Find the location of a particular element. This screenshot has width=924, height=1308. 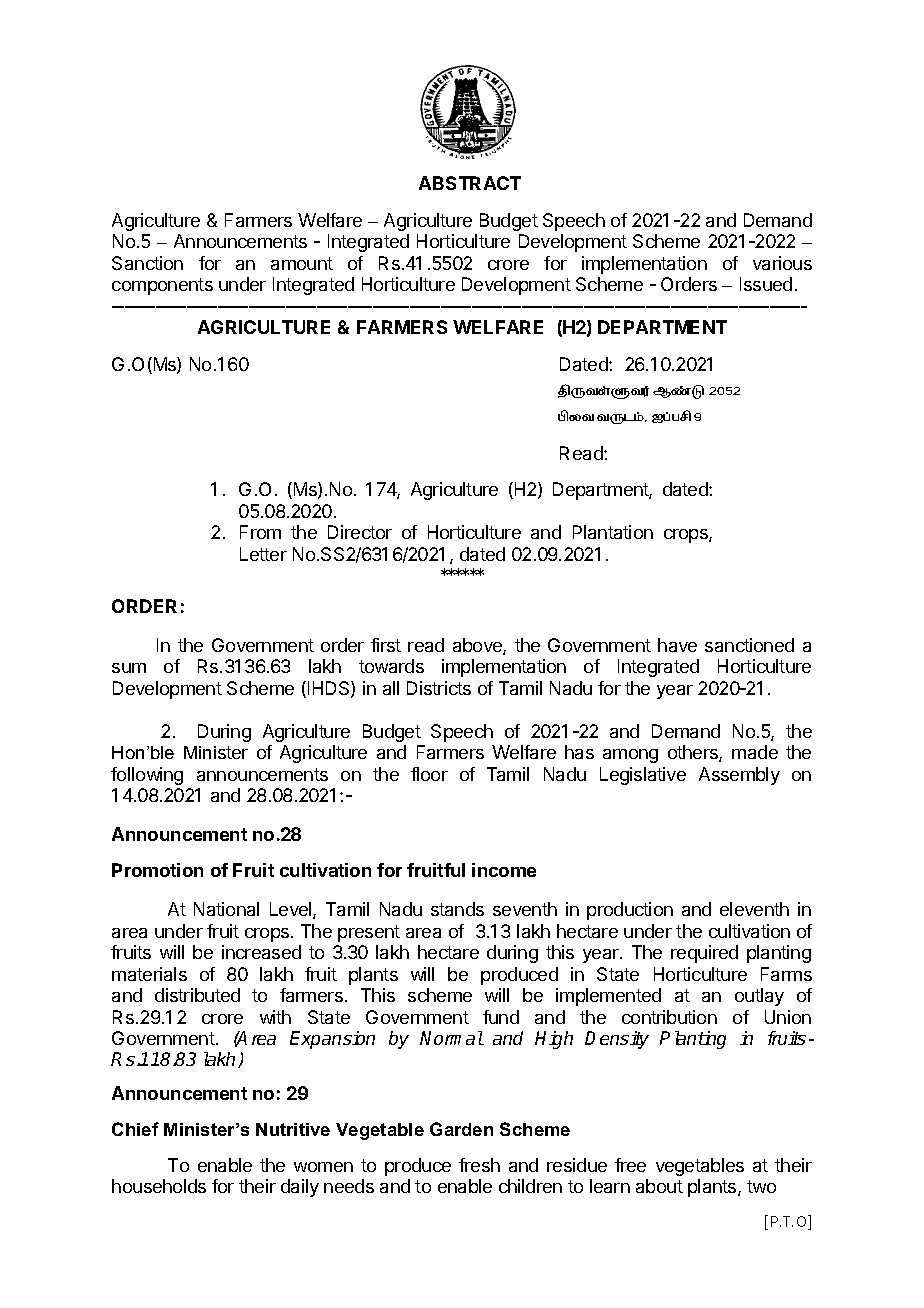

fresh is located at coordinates (479, 1165).
